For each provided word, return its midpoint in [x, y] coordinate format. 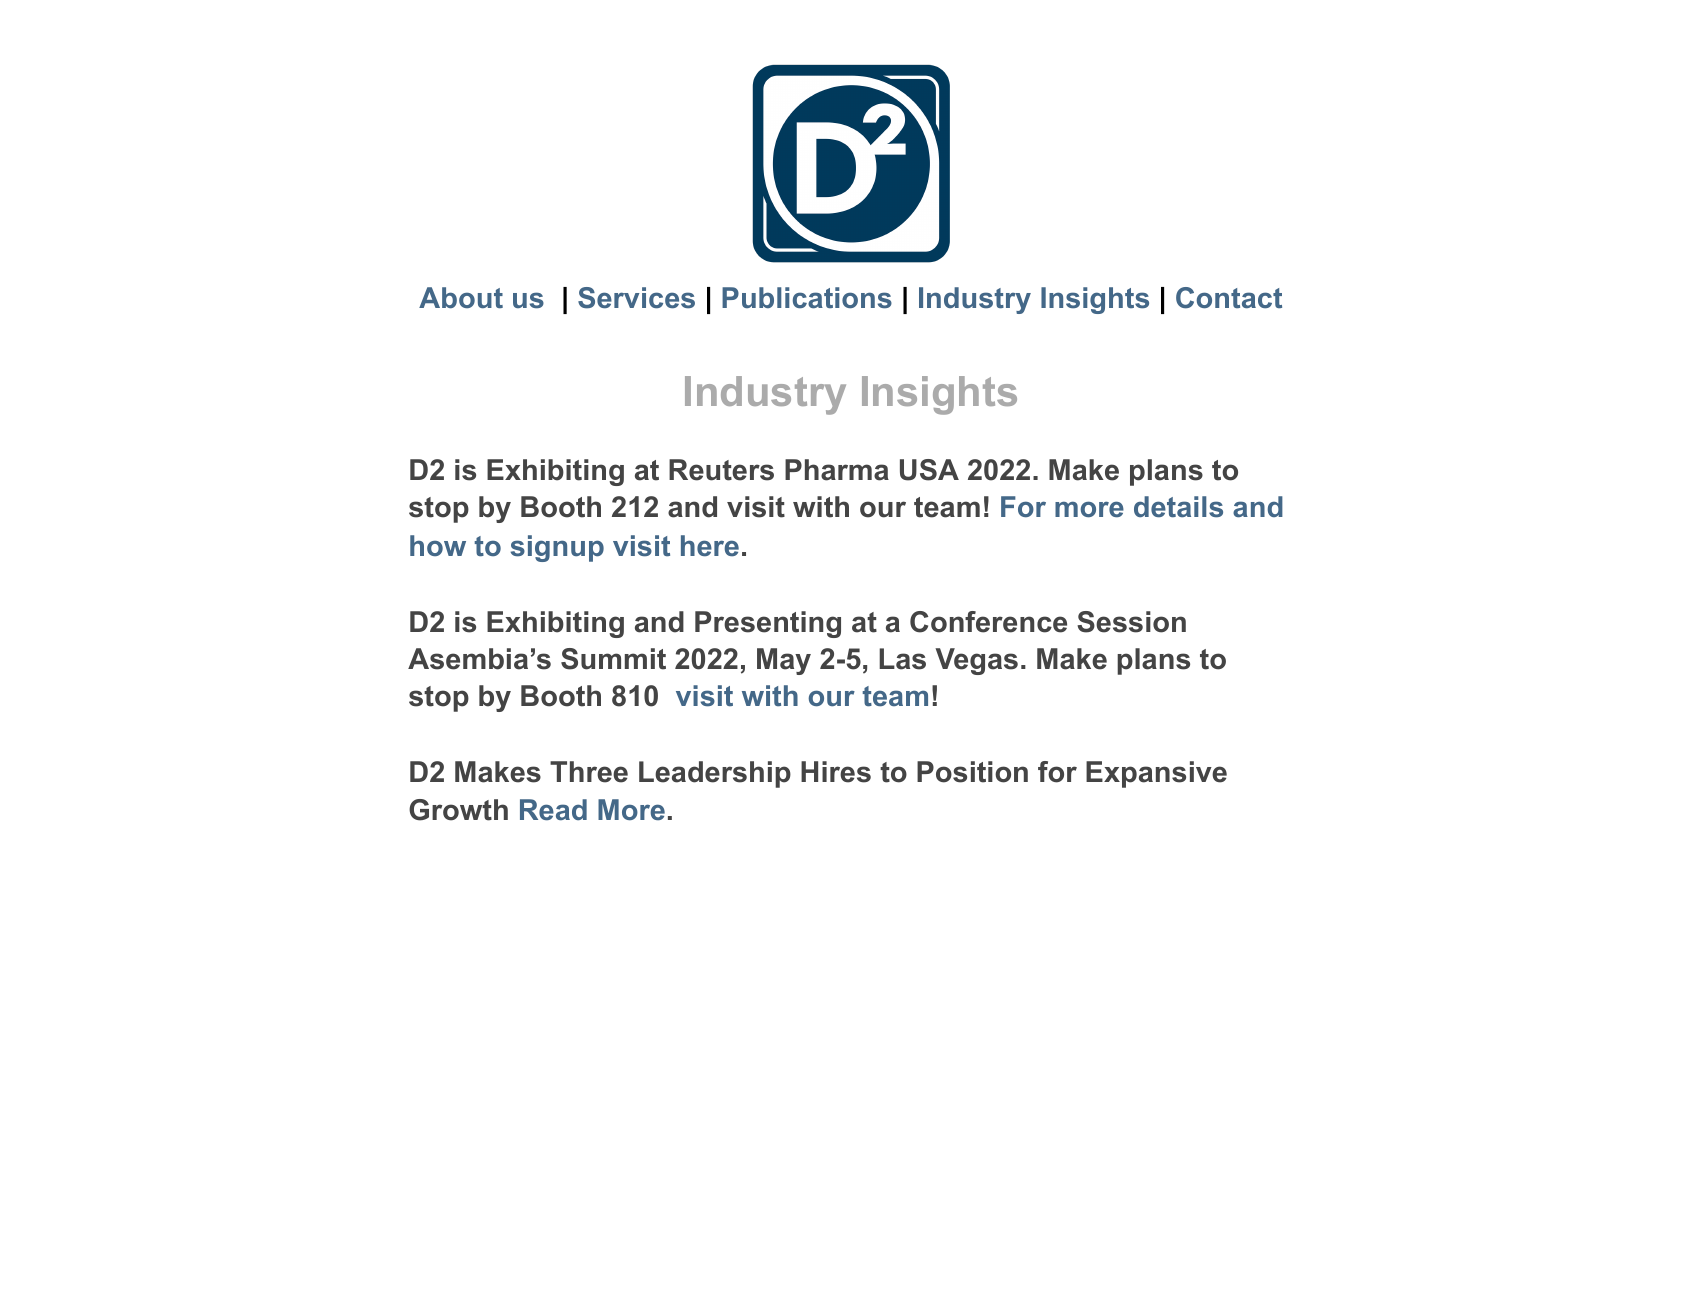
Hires [836, 772]
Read [553, 810]
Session [1131, 622]
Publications [807, 298]
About [461, 298]
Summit [613, 659]
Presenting [768, 624]
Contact [1229, 298]
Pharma [837, 470]
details [1178, 507]
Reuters [721, 470]
